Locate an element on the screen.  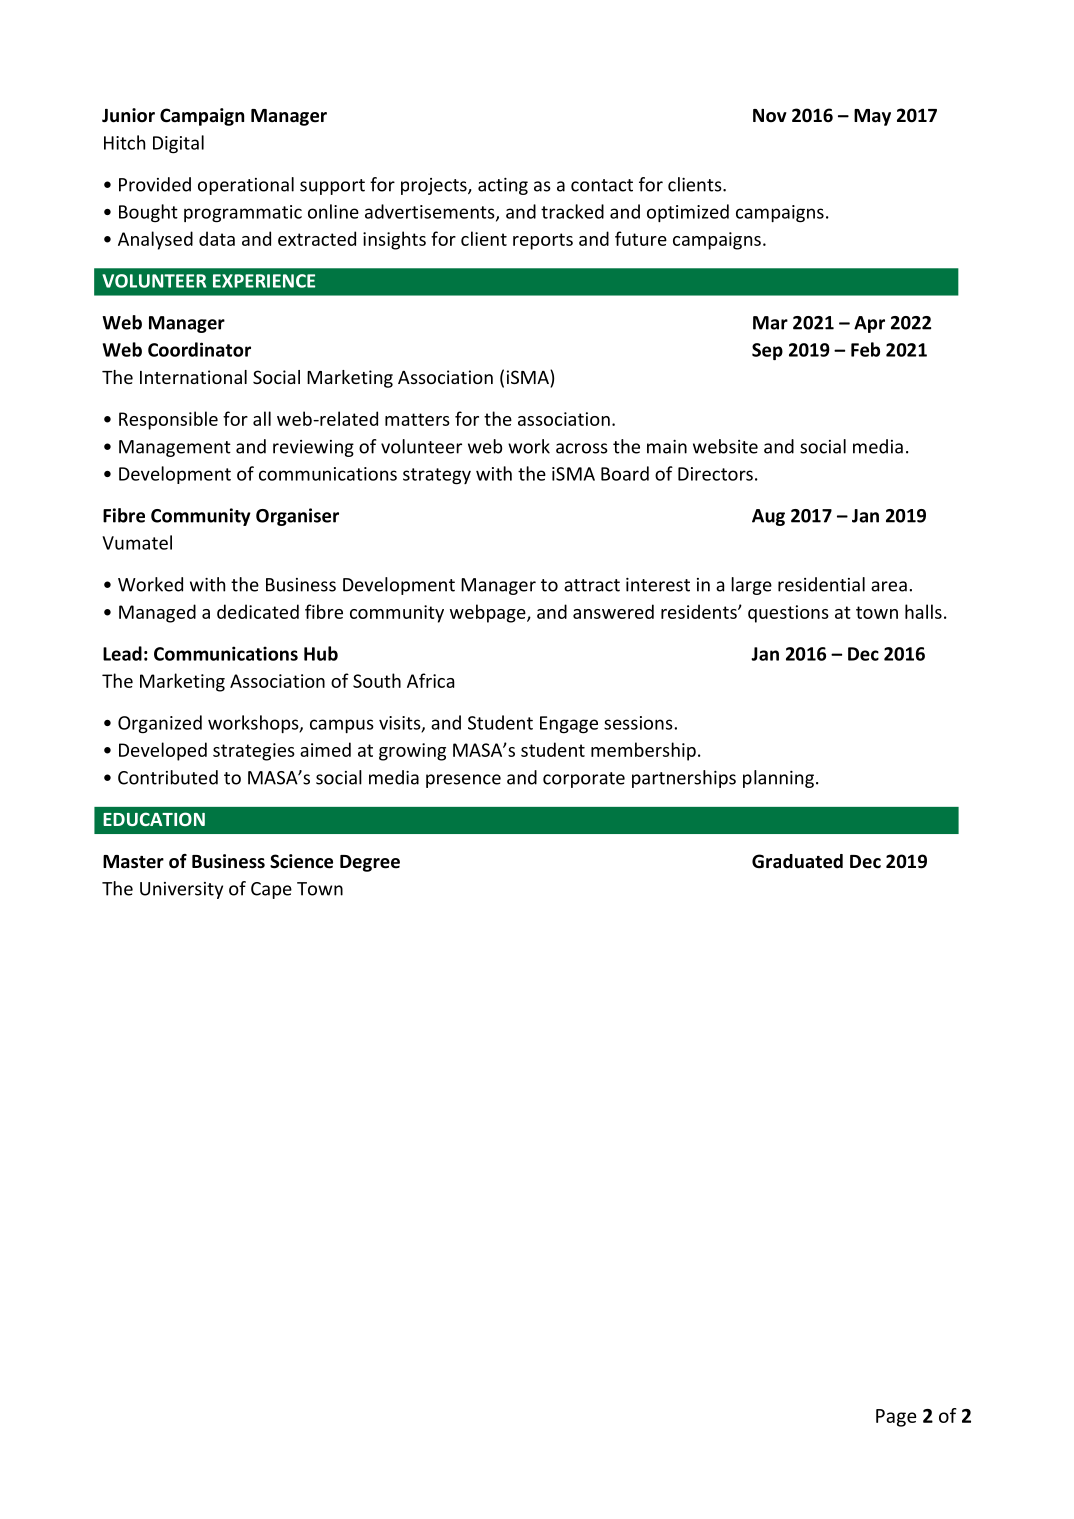
matters is located at coordinates (417, 419).
